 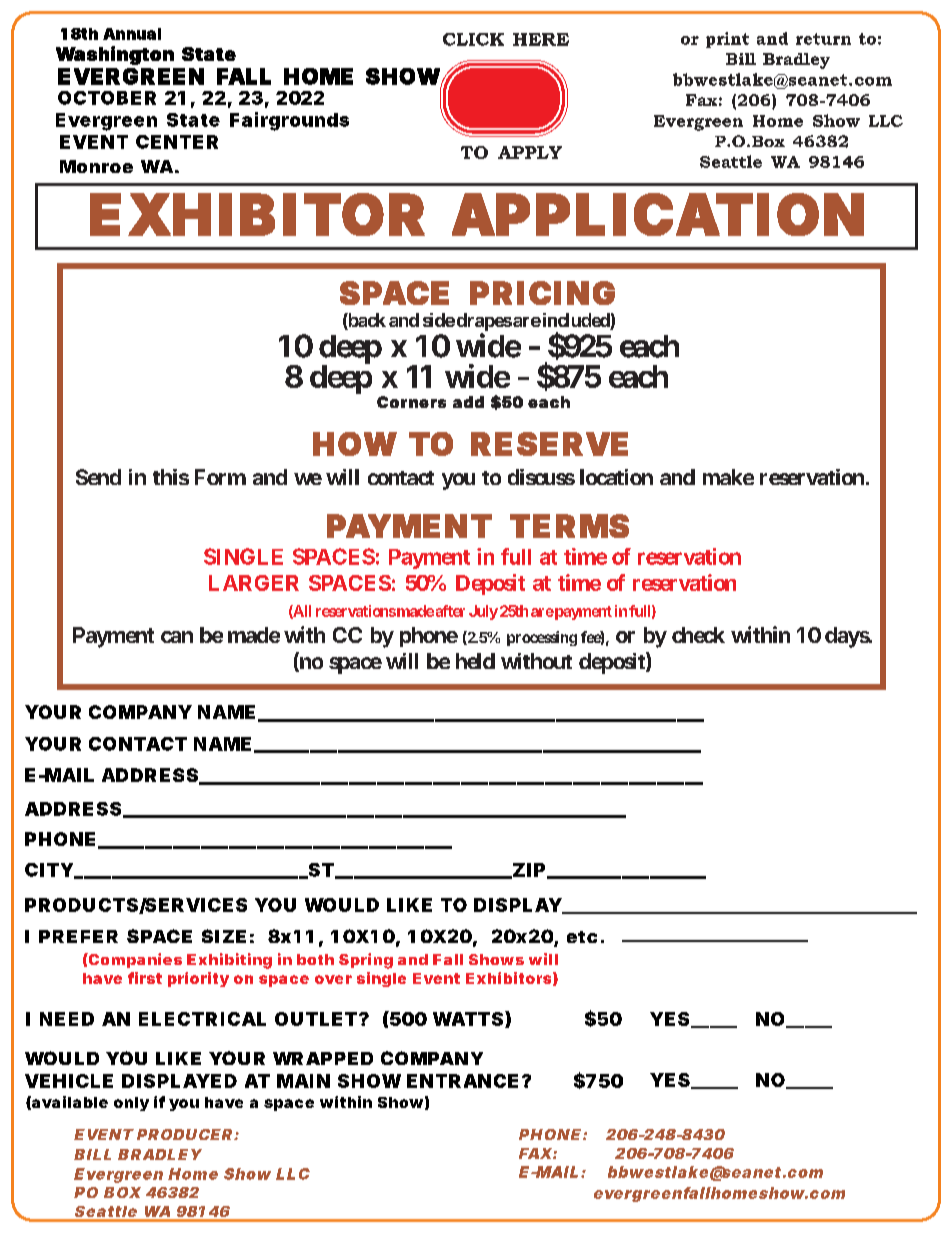 I want to click on print, so click(x=727, y=40).
